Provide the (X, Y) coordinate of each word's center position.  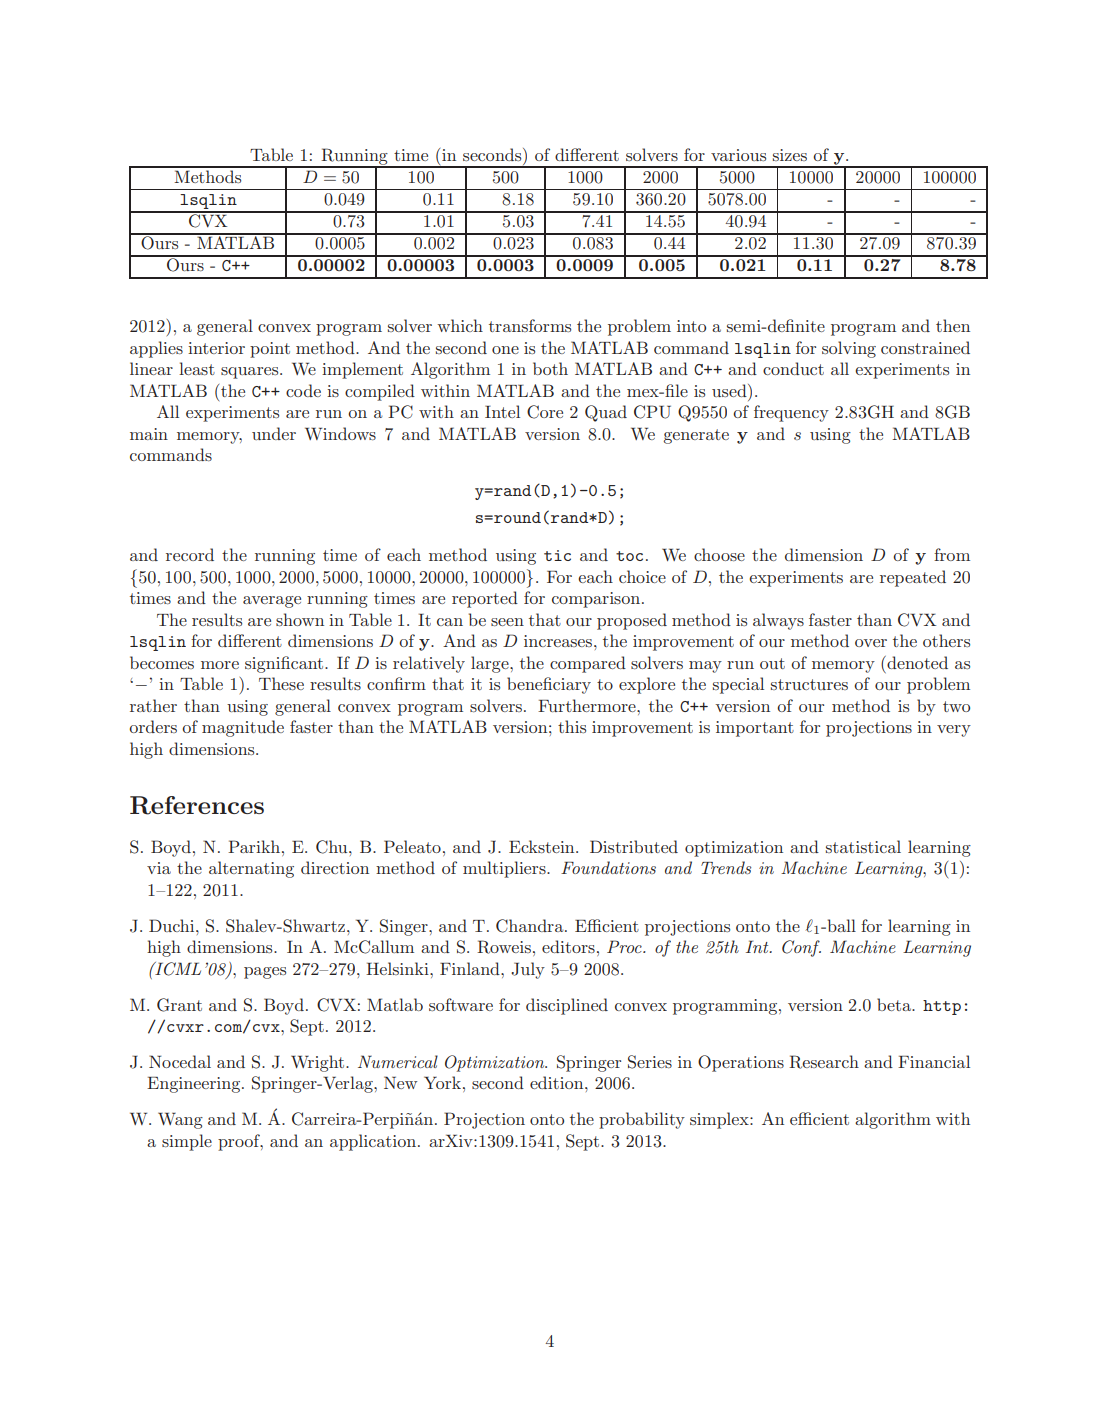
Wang (180, 1120)
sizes (790, 155)
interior (216, 348)
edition (558, 1082)
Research (824, 1062)
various (738, 155)
